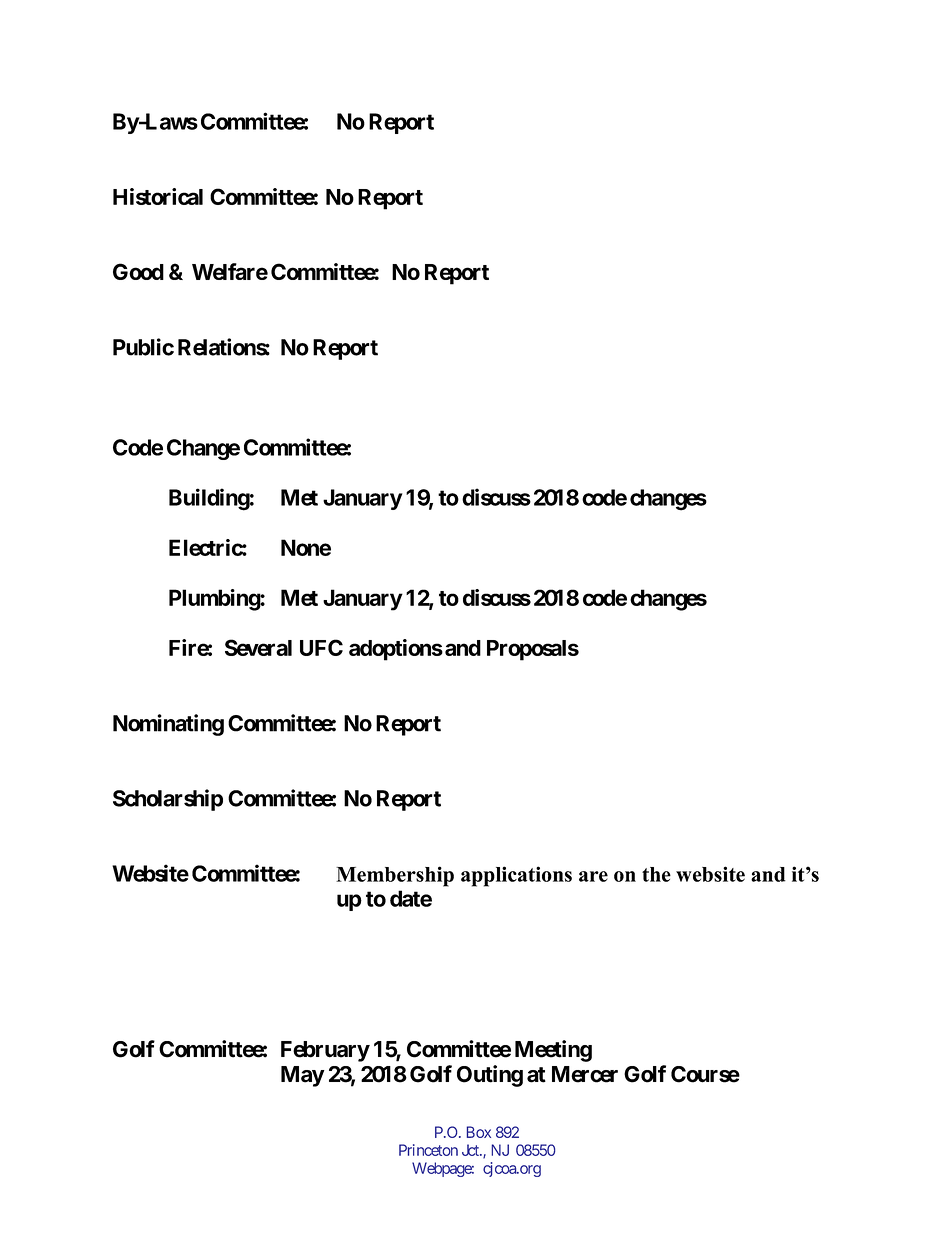 The width and height of the page is (952, 1233). Describe the element at coordinates (138, 271) in the page. I see `Good` at that location.
